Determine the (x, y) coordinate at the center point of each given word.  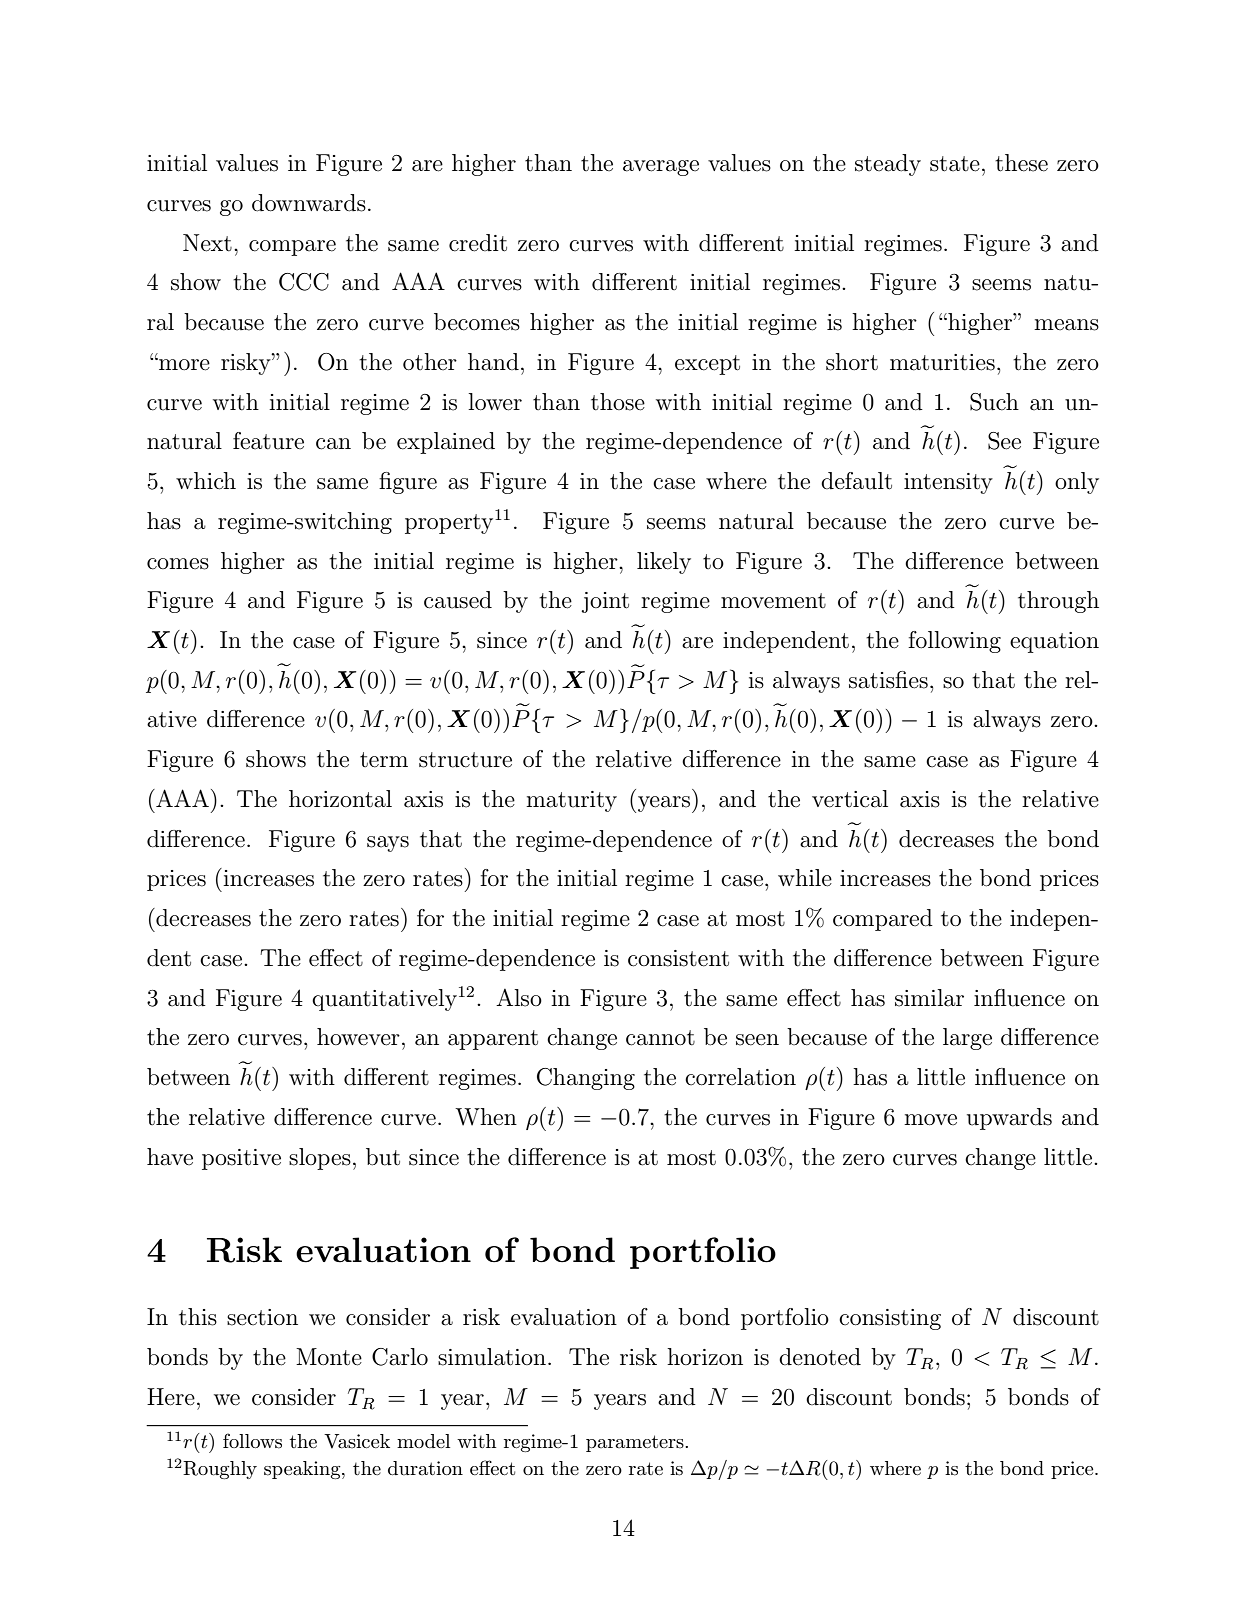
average (661, 168)
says (388, 844)
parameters (636, 1443)
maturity (571, 801)
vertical (850, 799)
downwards (309, 203)
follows (252, 1441)
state (955, 164)
